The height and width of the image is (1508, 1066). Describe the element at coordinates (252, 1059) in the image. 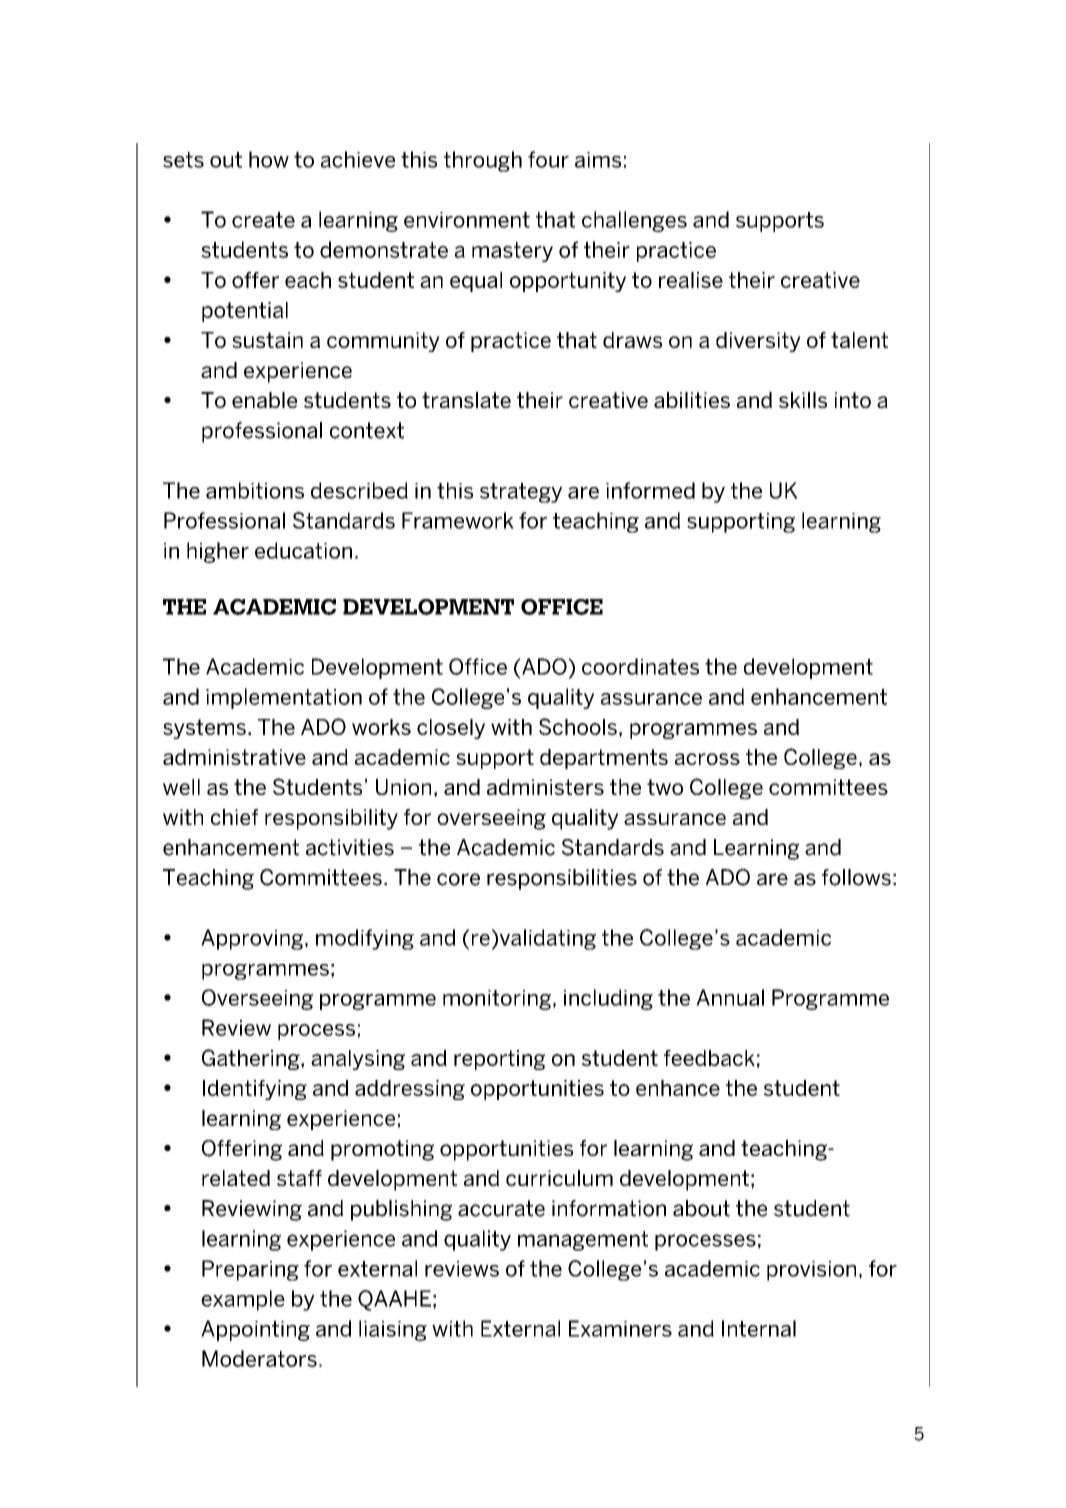

I see `Gathering` at that location.
